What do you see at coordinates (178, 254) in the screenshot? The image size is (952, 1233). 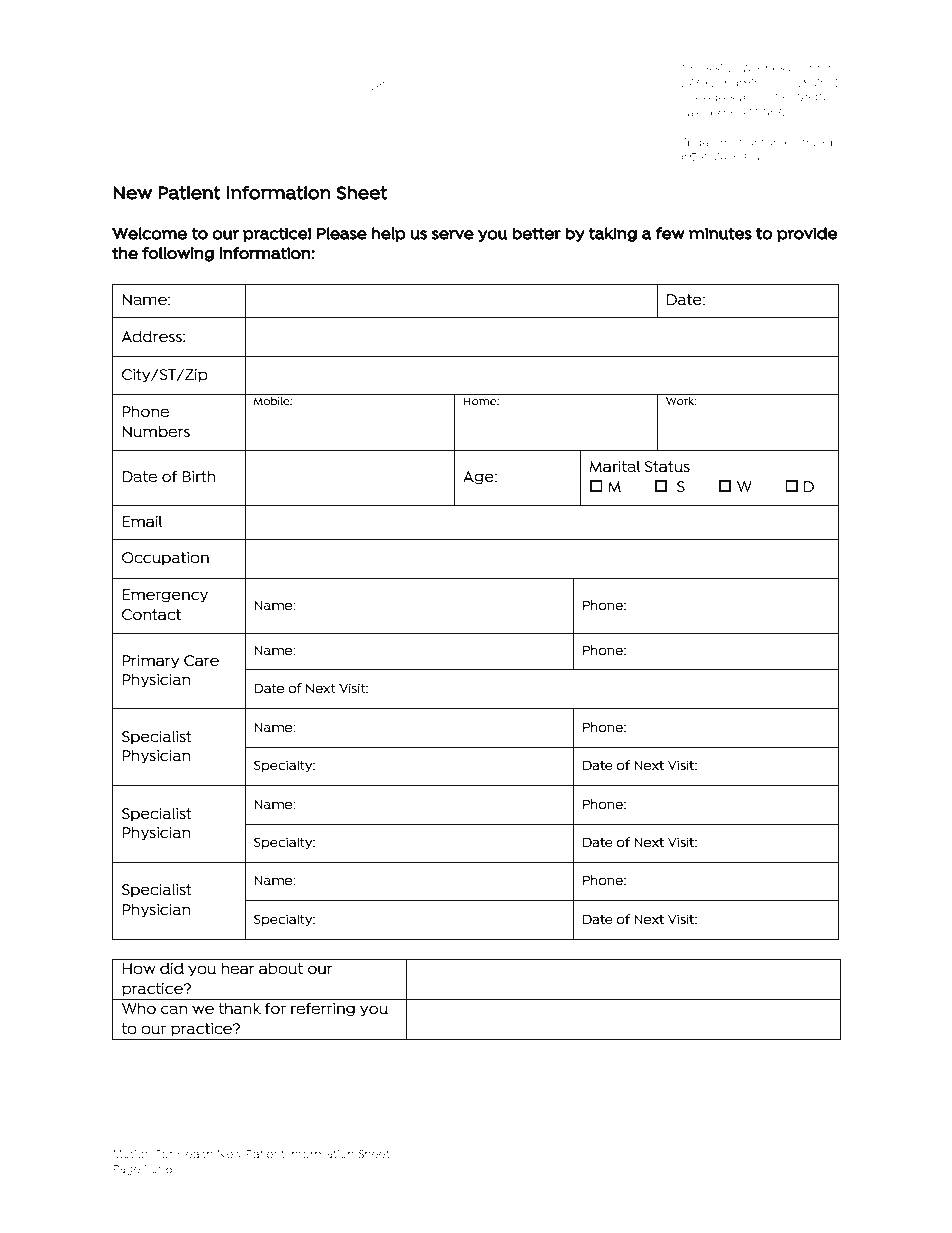 I see `following` at bounding box center [178, 254].
